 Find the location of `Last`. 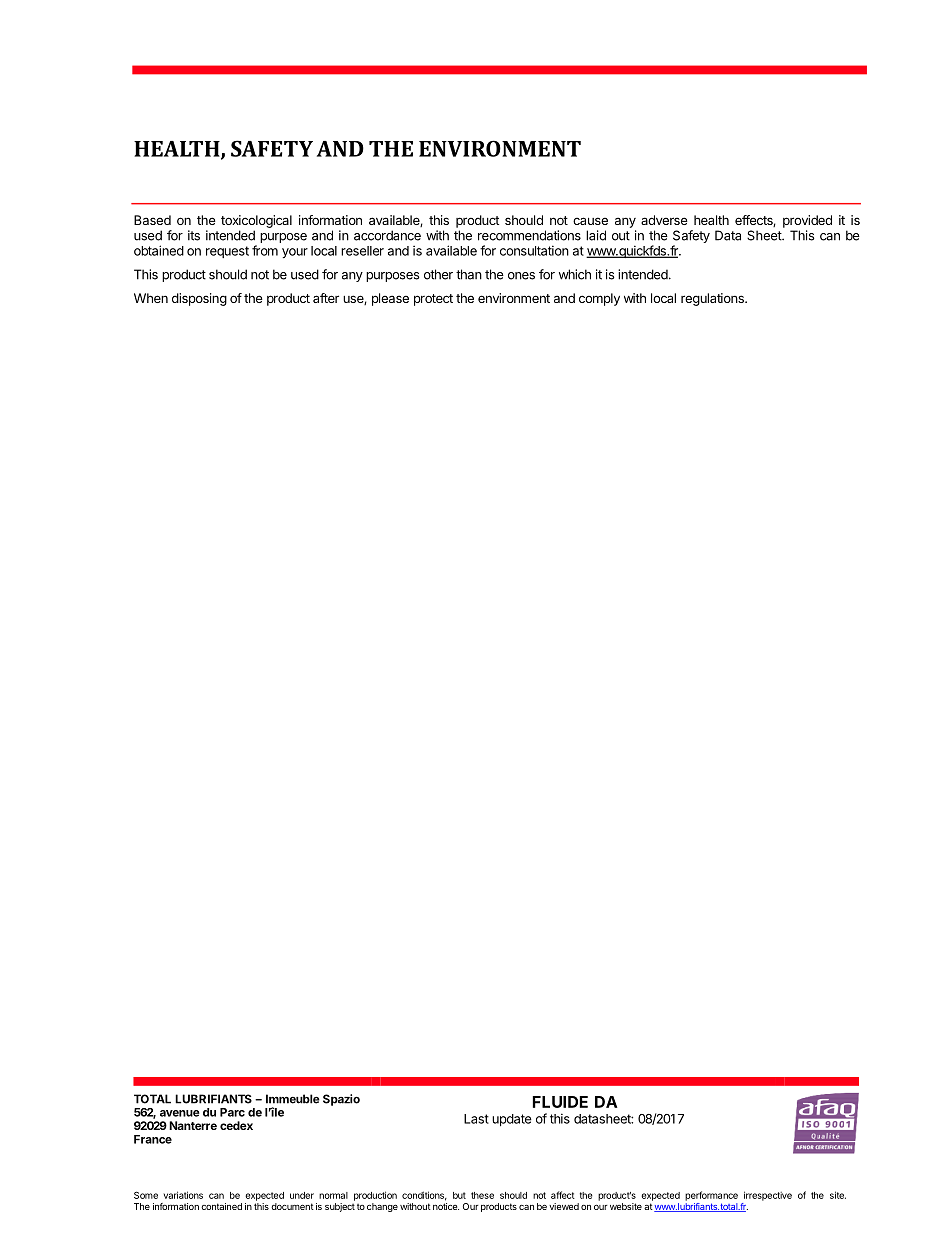

Last is located at coordinates (476, 1119).
